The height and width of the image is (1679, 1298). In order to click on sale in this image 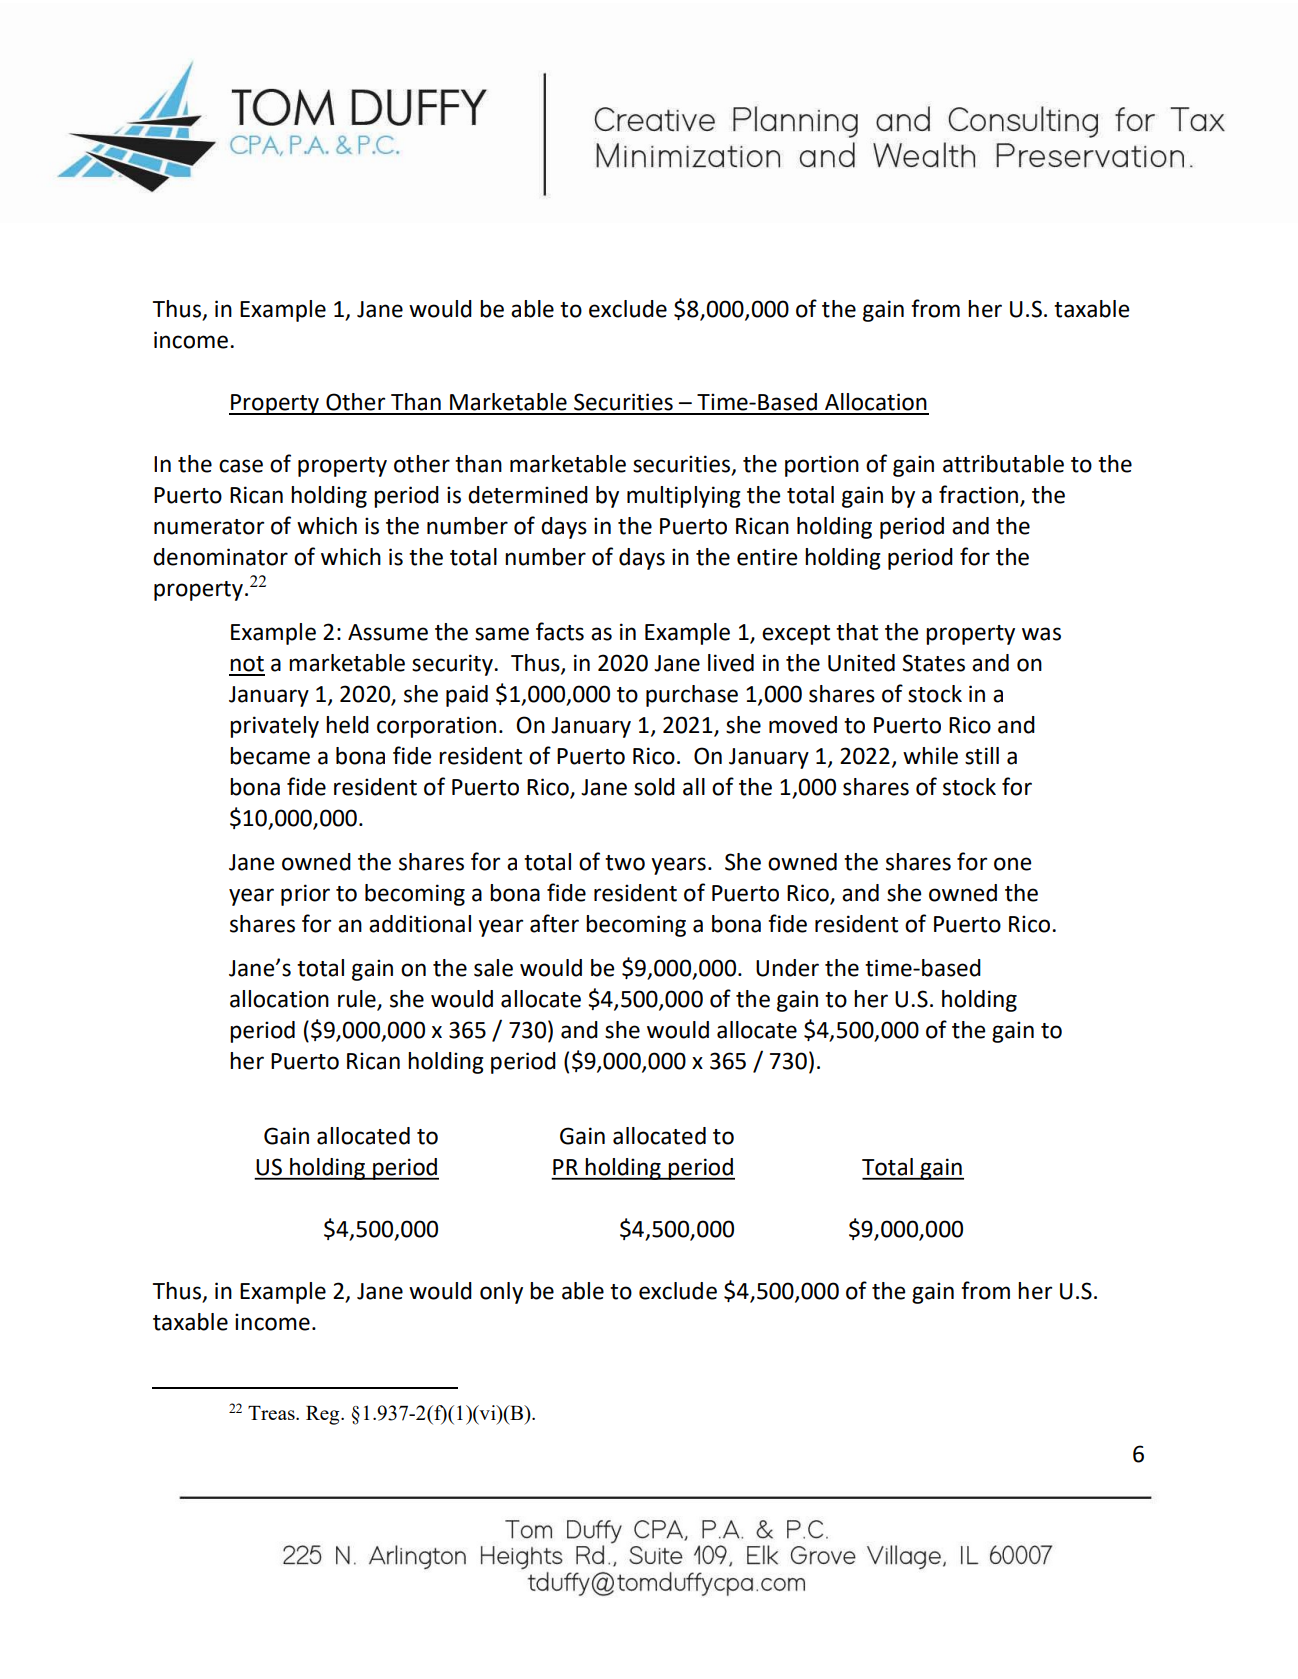, I will do `click(493, 968)`.
